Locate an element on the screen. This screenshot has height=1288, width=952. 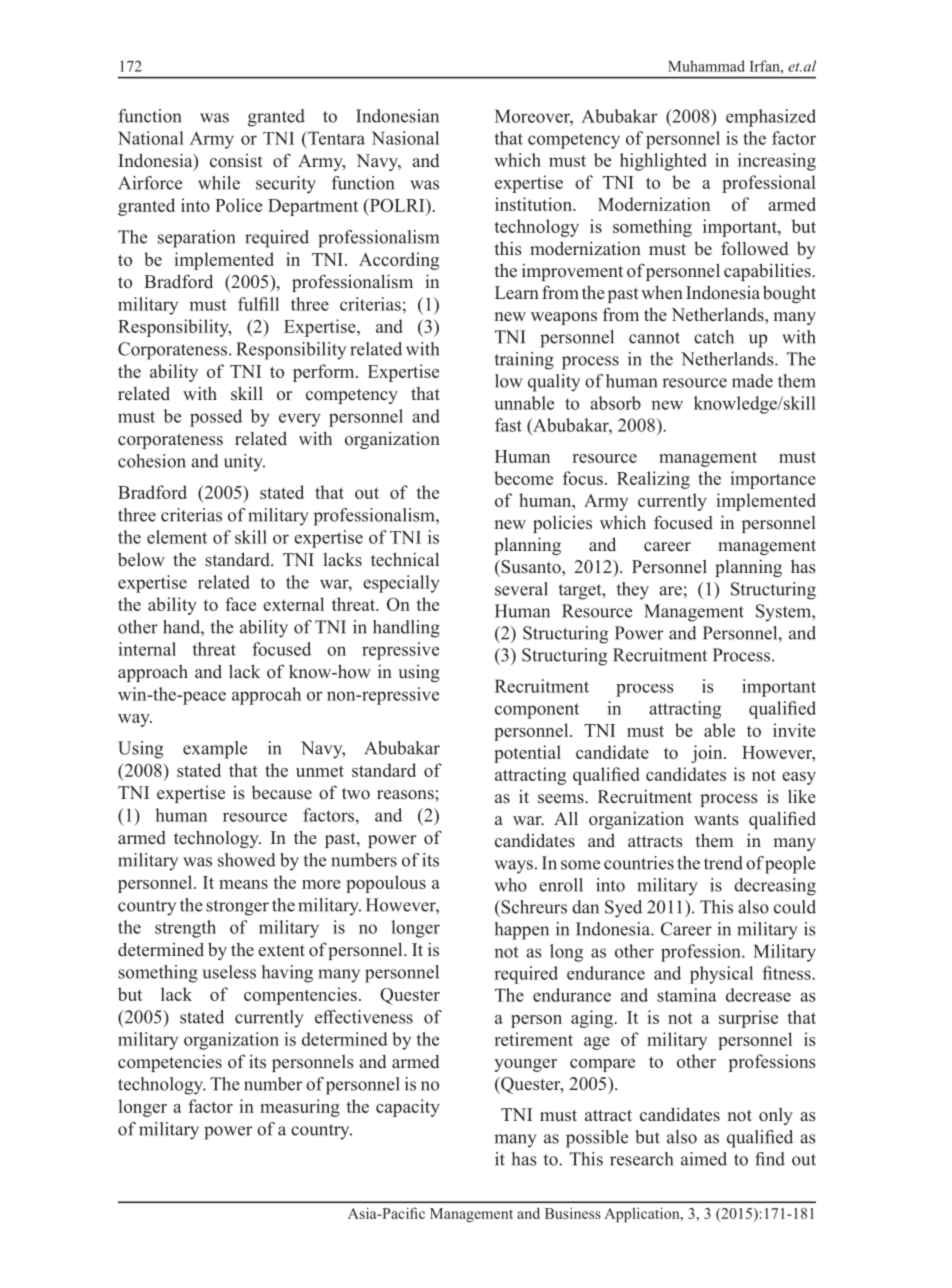
Muhammad is located at coordinates (706, 66).
